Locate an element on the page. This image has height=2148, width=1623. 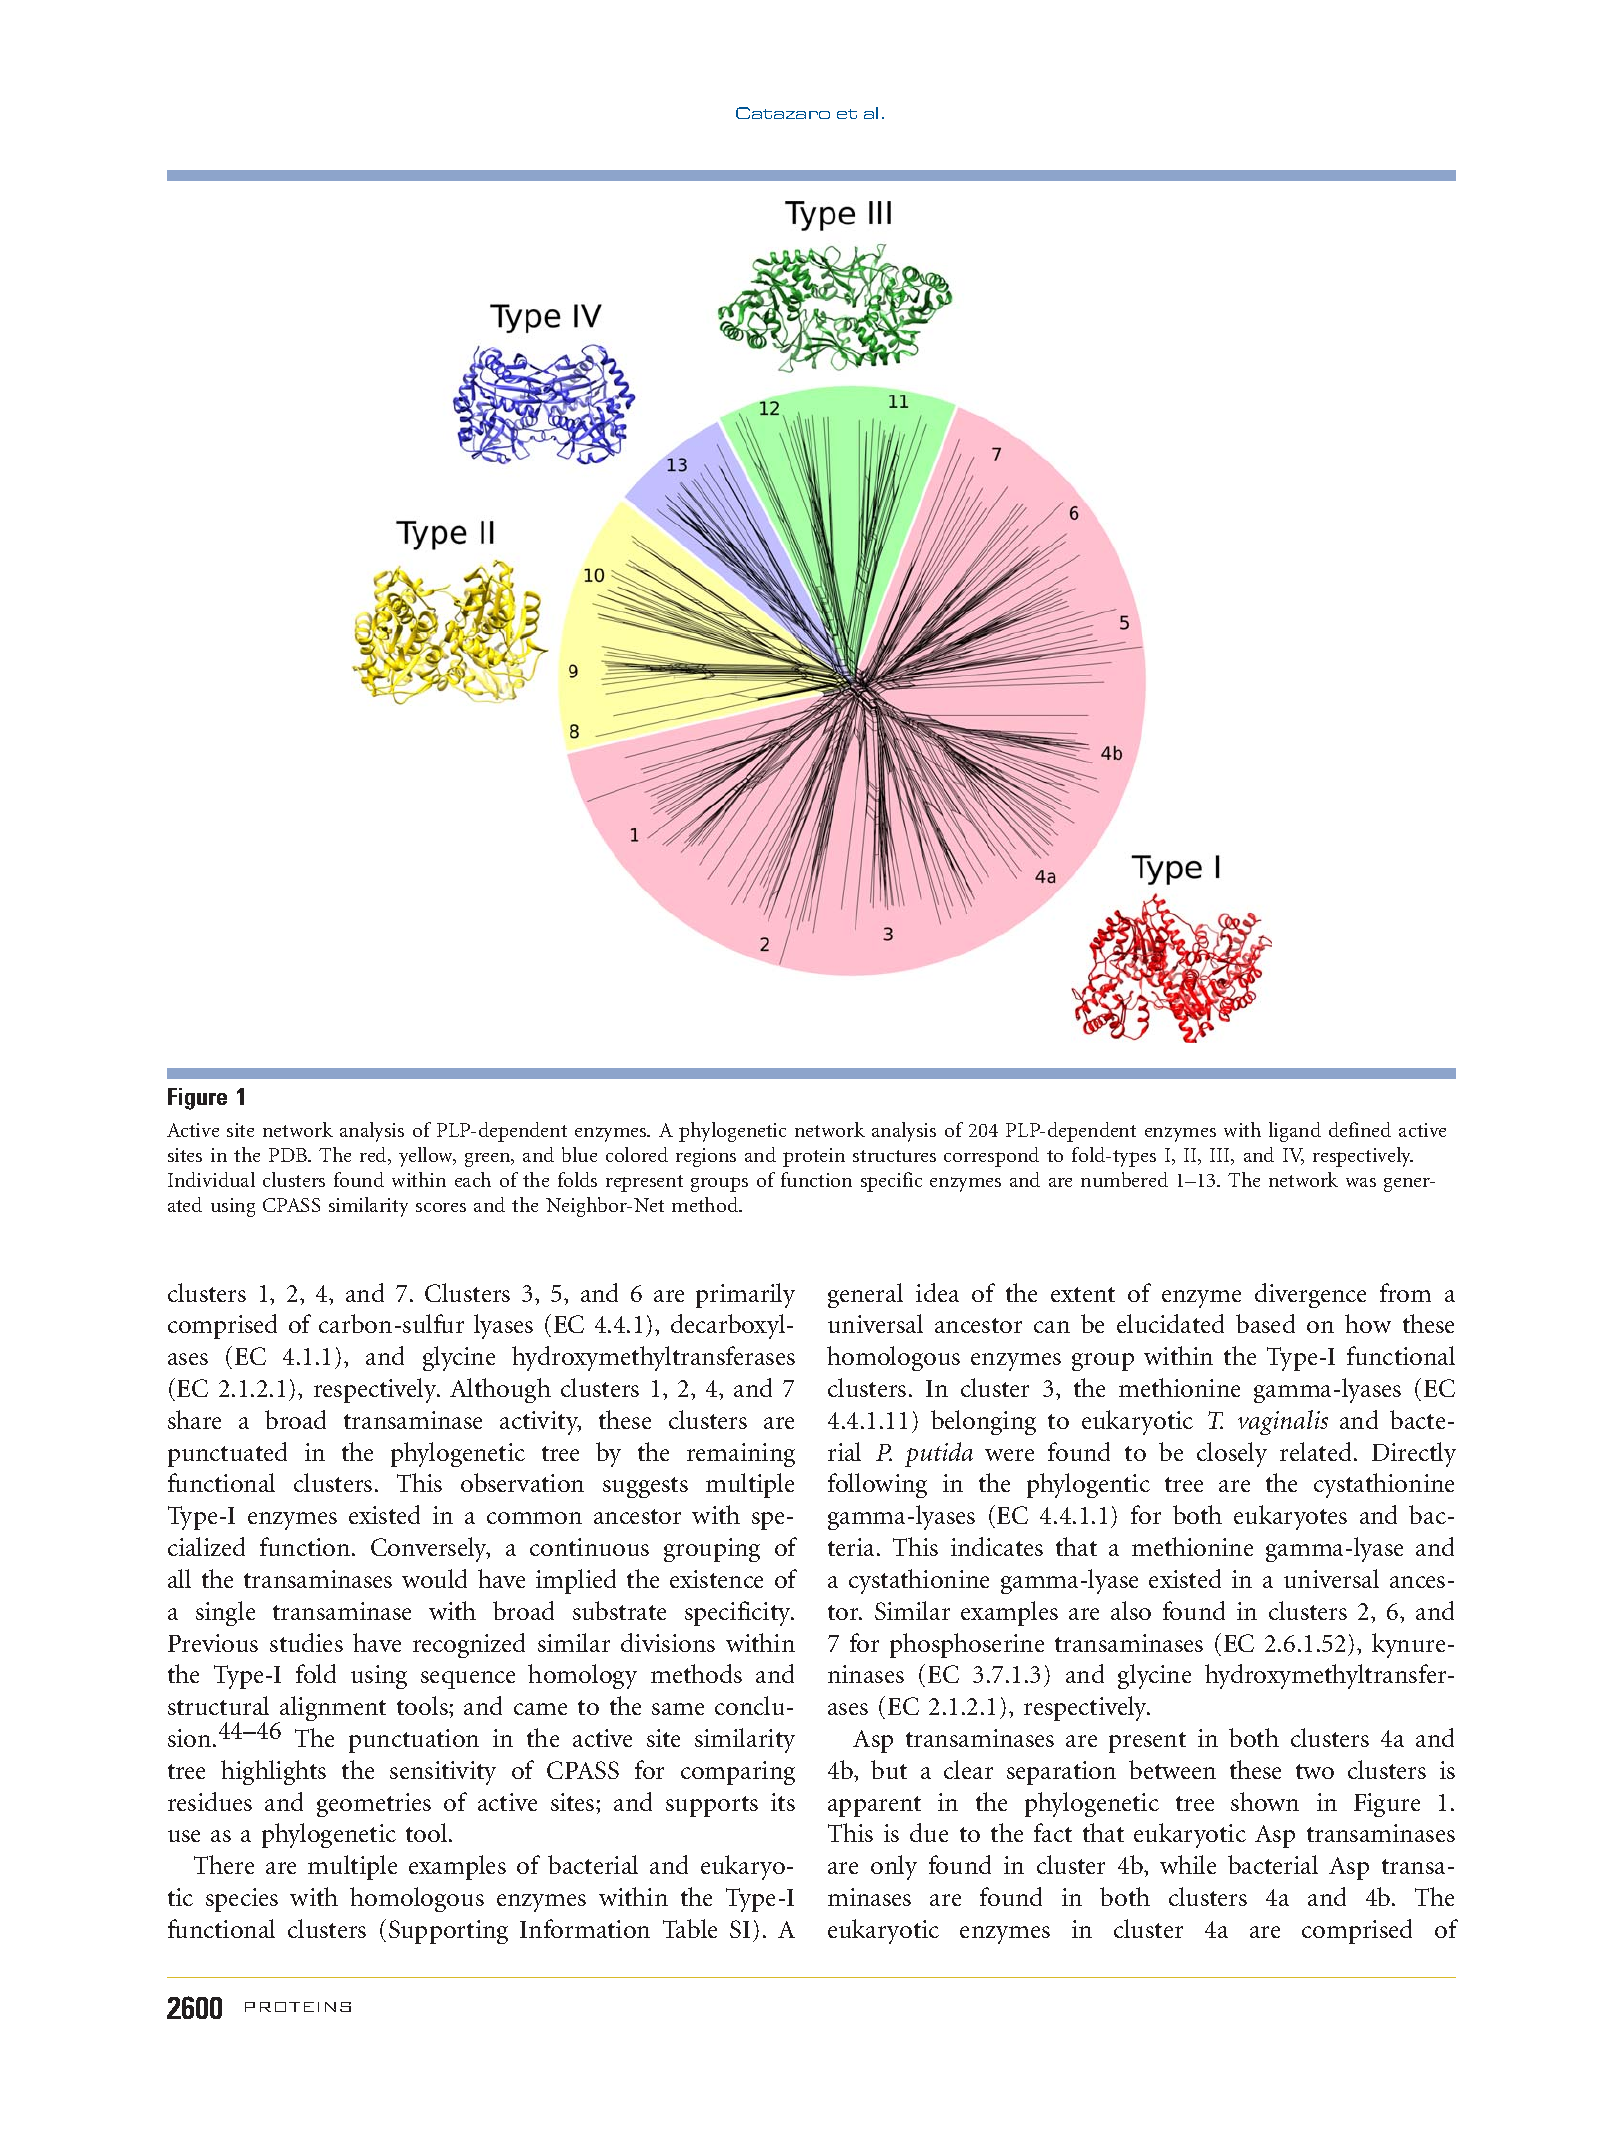
following is located at coordinates (877, 1485).
